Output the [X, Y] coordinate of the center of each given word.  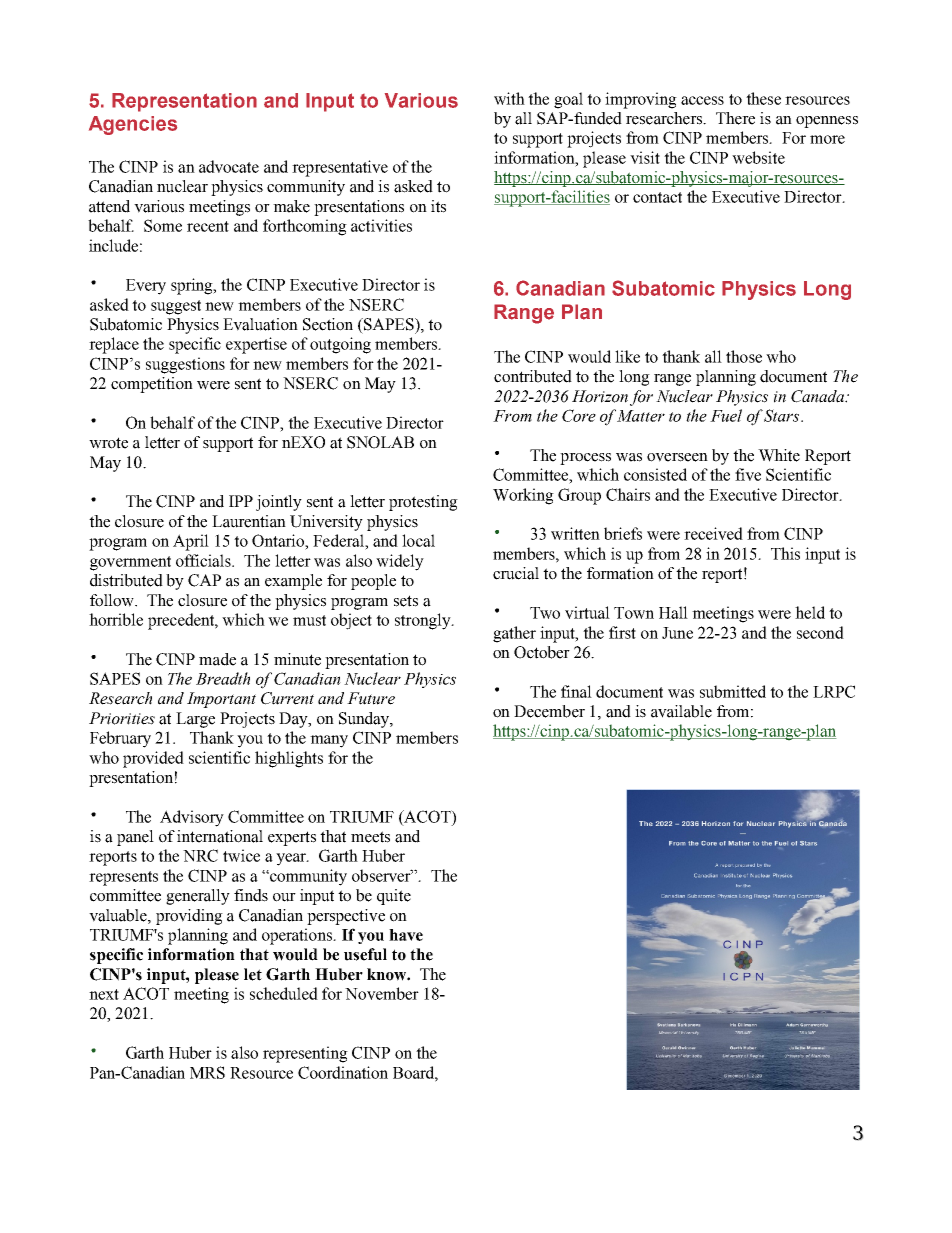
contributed [533, 376]
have [406, 935]
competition [152, 385]
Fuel [726, 415]
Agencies [133, 125]
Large [195, 720]
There [735, 118]
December [549, 711]
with [509, 98]
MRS [207, 1072]
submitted [733, 691]
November [382, 993]
